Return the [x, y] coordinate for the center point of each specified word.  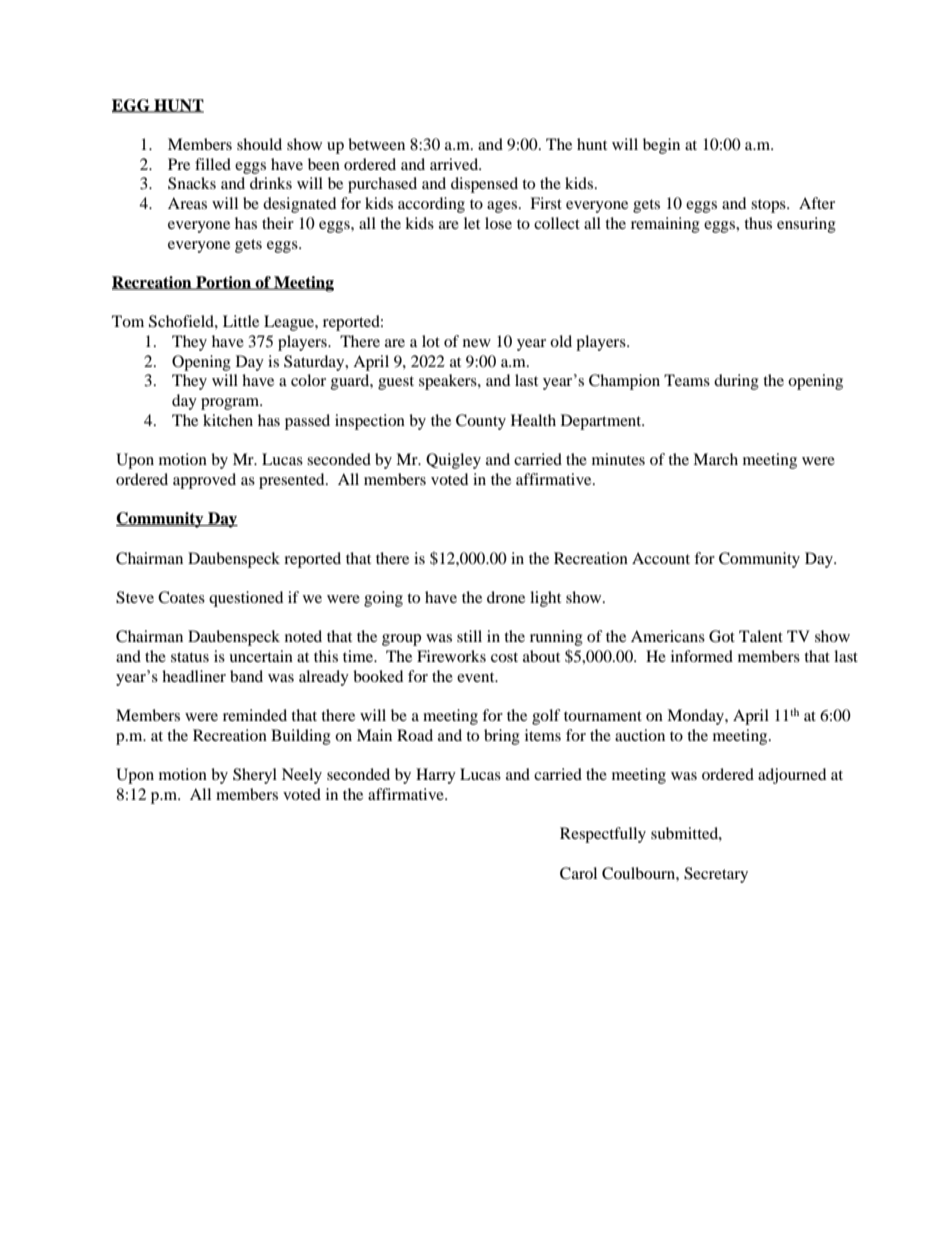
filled [213, 164]
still [469, 636]
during [736, 382]
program [231, 404]
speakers [449, 382]
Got [722, 636]
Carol [578, 873]
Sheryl [255, 776]
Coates [181, 597]
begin [661, 146]
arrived [455, 164]
